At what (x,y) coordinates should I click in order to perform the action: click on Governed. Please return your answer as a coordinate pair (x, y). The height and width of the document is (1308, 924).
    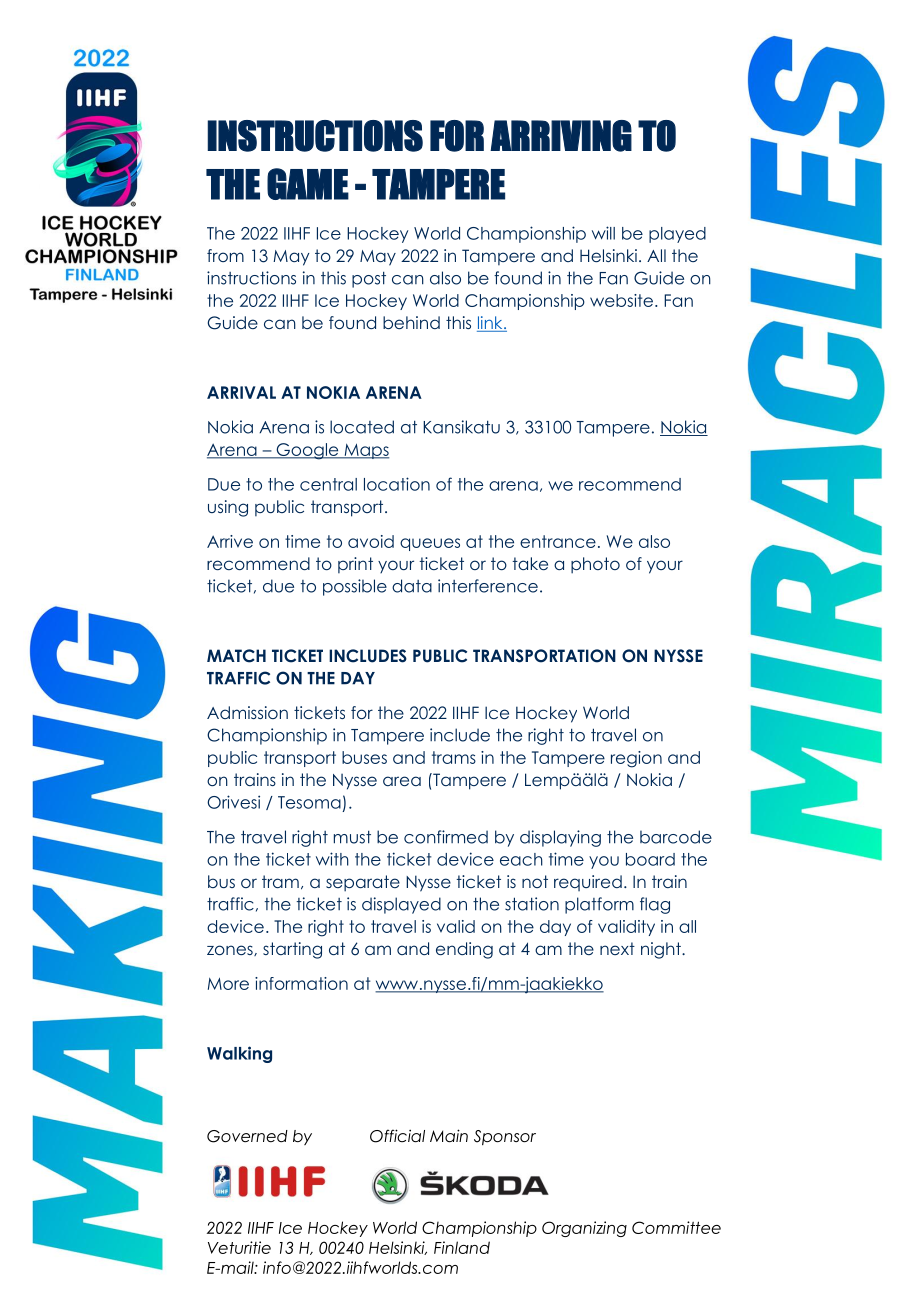
    Looking at the image, I should click on (247, 1136).
